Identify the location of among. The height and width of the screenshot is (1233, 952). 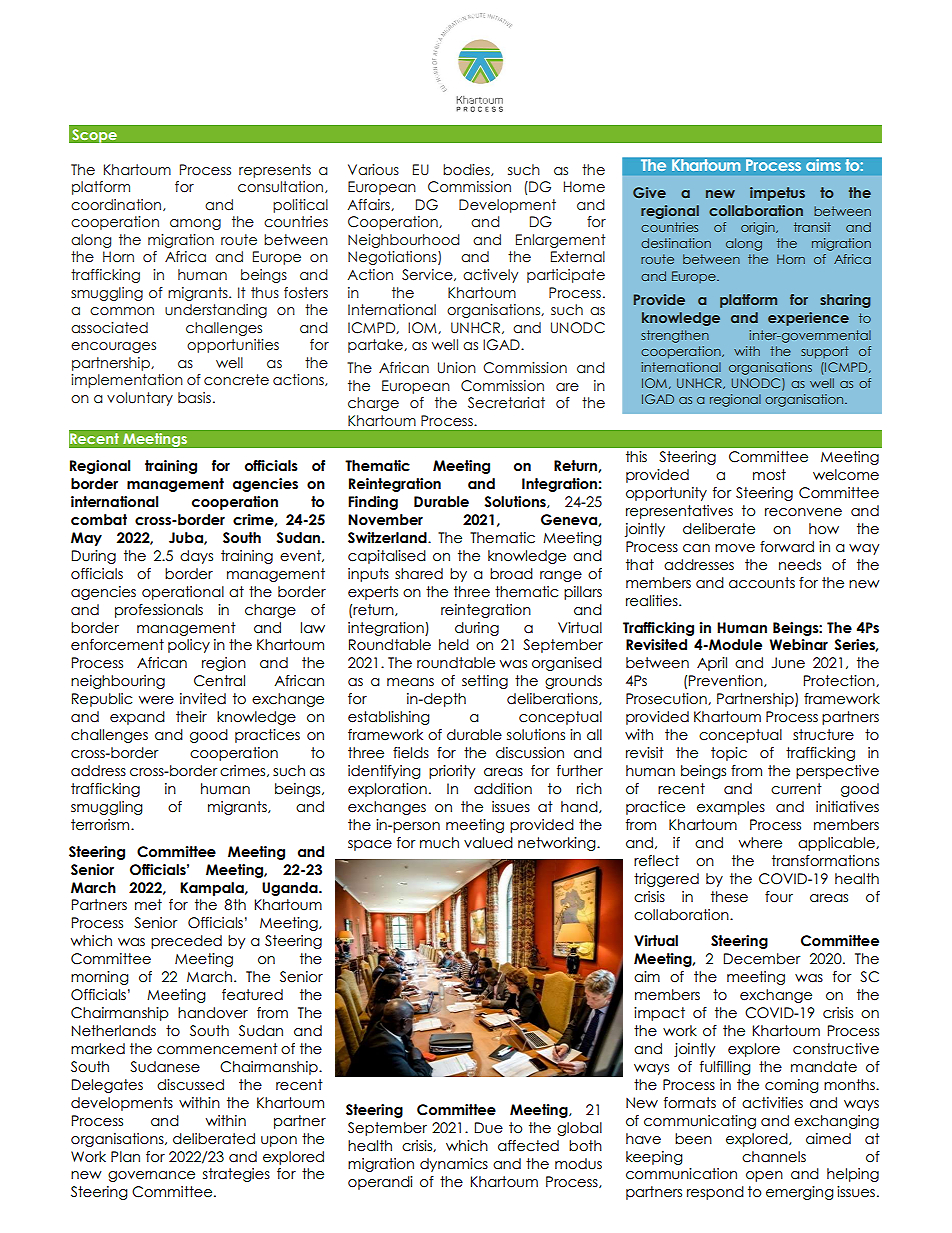
(195, 224).
